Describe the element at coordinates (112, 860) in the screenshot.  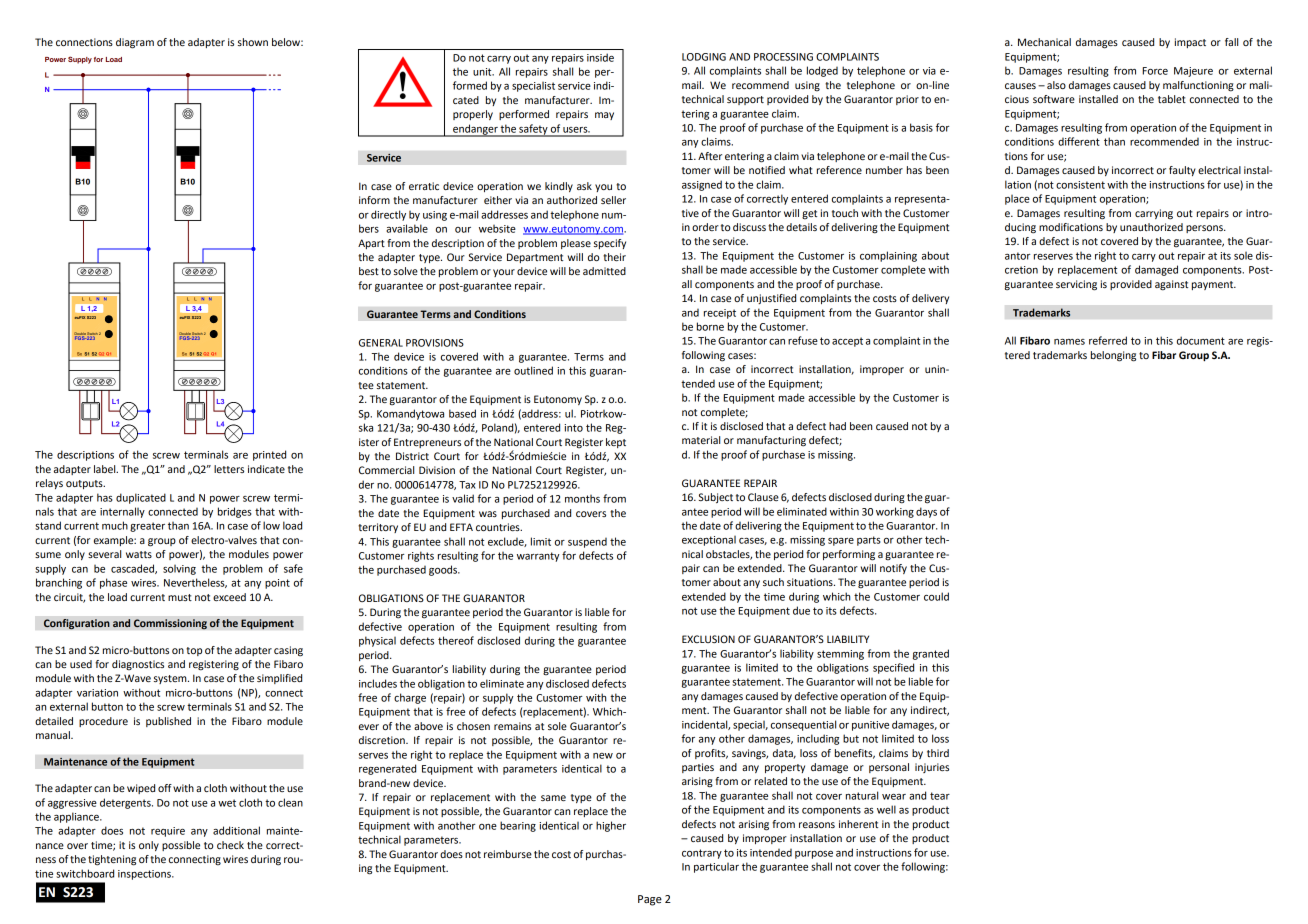
I see `tightening` at that location.
